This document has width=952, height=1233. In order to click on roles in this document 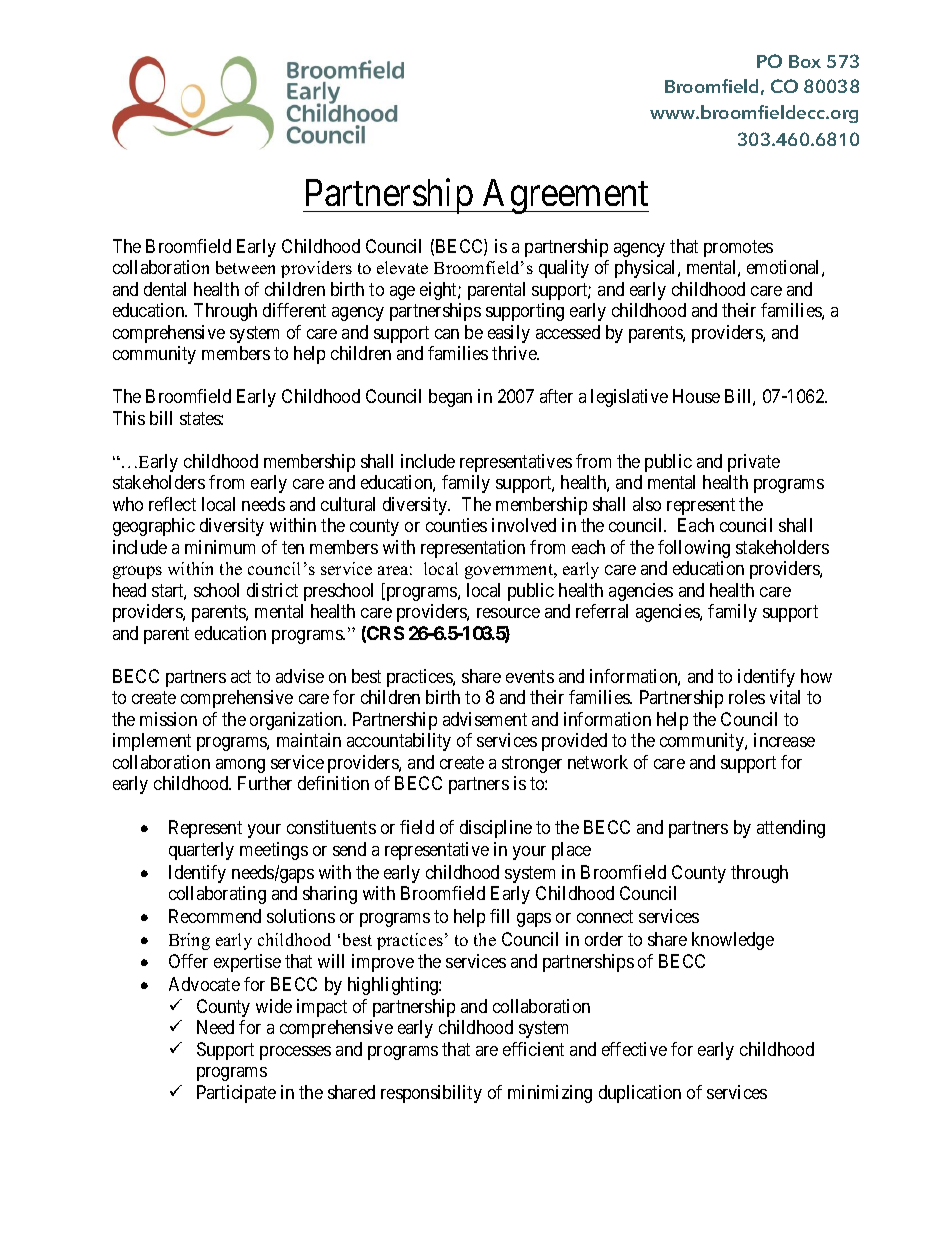, I will do `click(747, 697)`.
